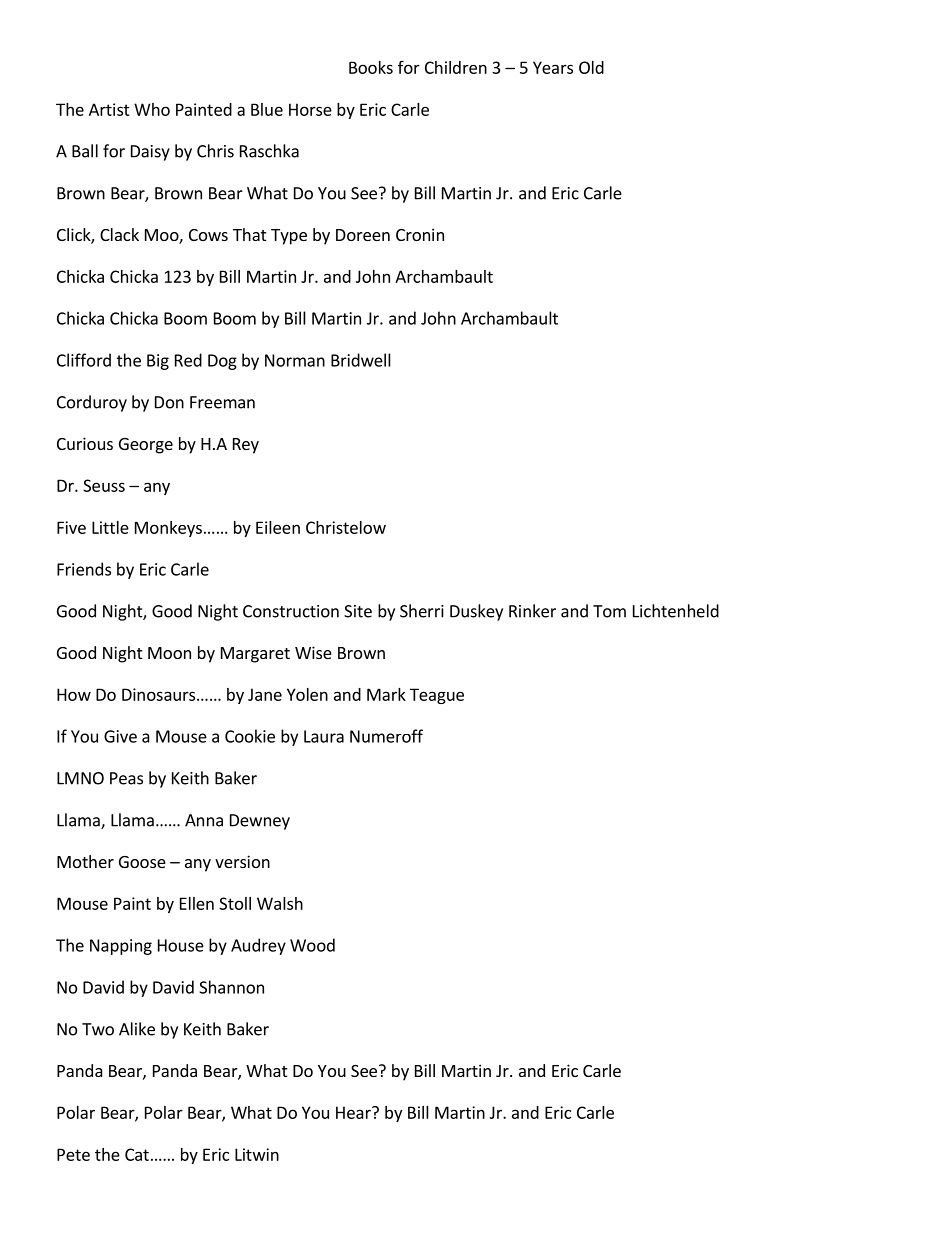 This document has width=952, height=1233. Describe the element at coordinates (358, 611) in the document. I see `Site` at that location.
